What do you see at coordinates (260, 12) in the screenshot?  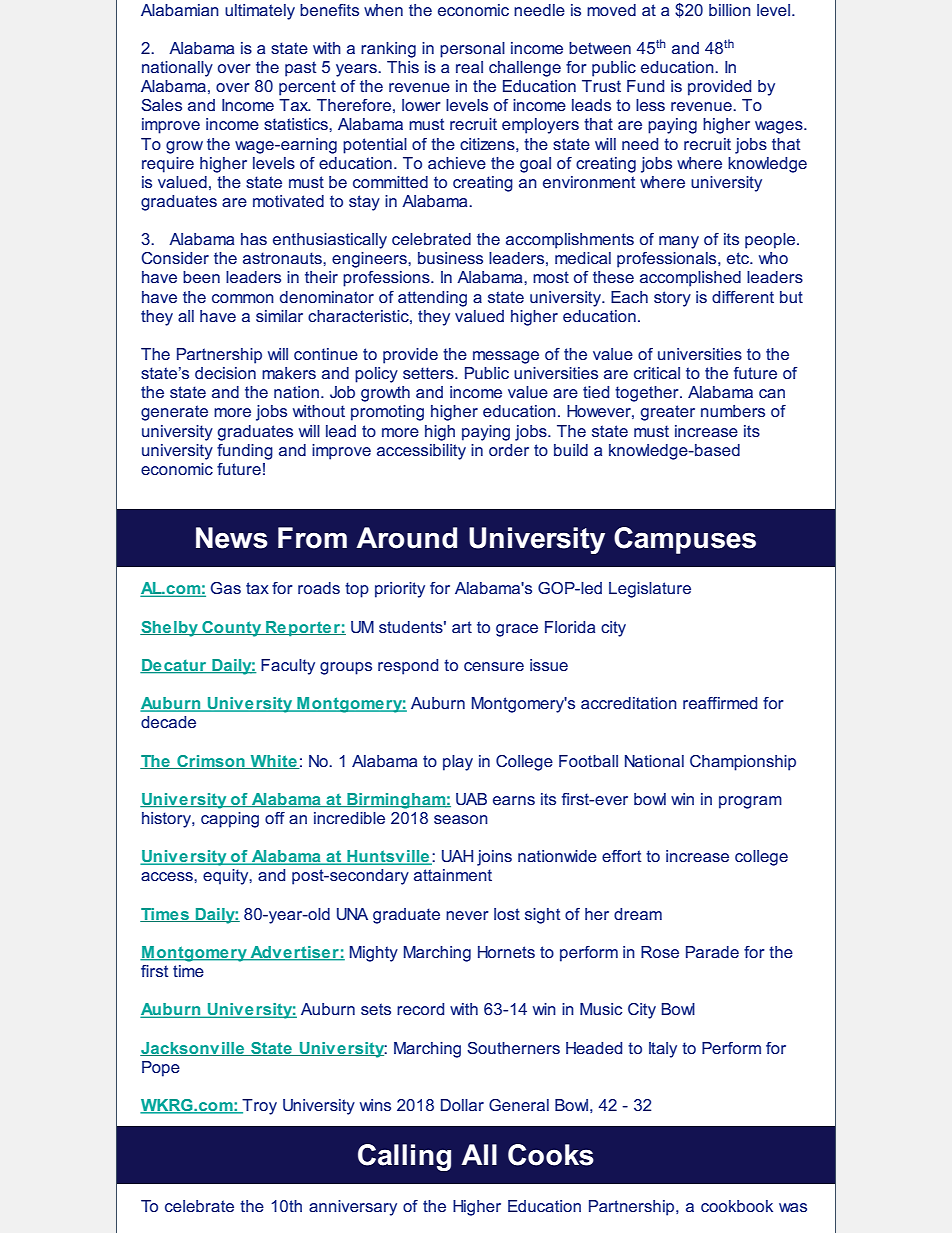 I see `ultimately` at bounding box center [260, 12].
